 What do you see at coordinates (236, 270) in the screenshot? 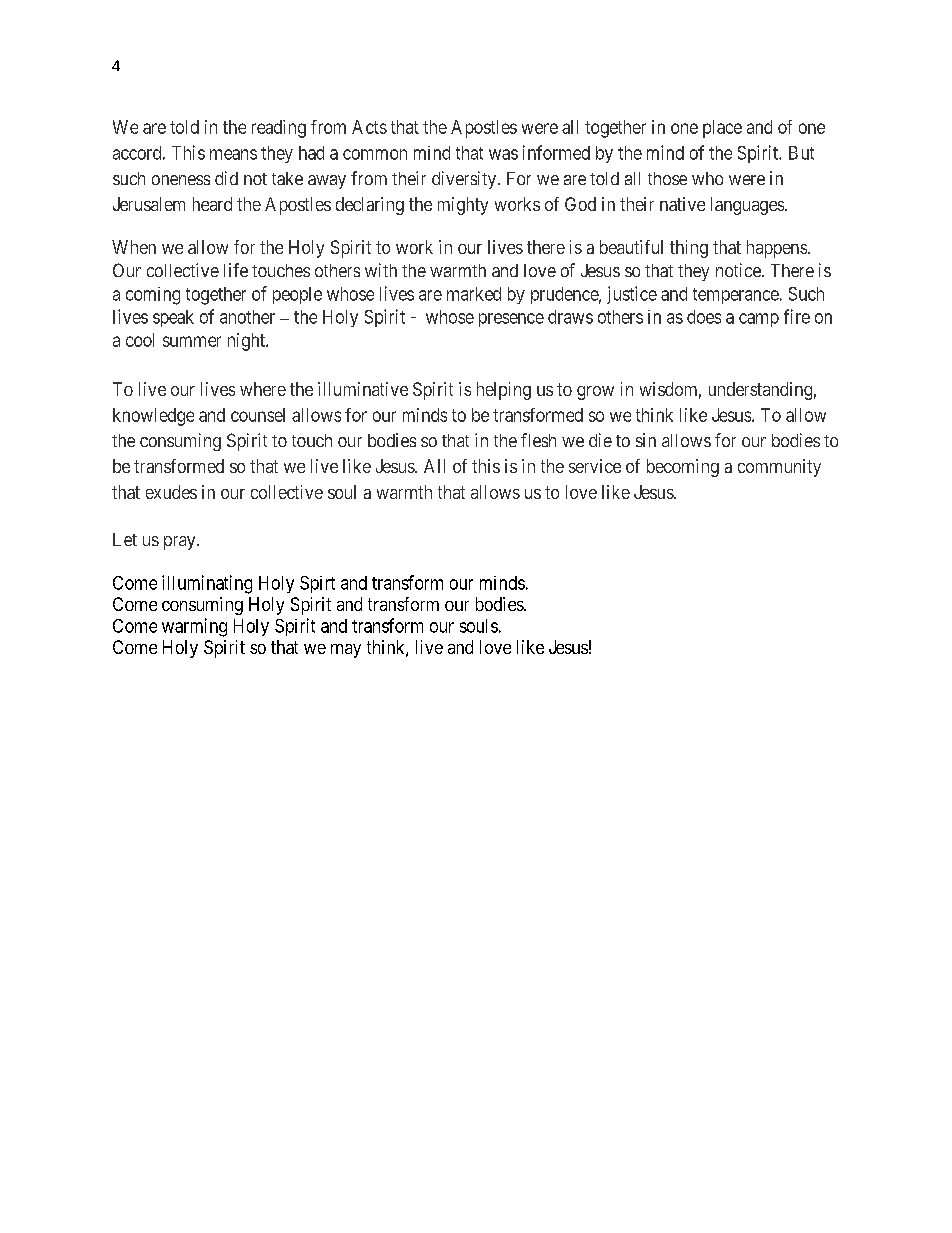
I see `life` at bounding box center [236, 270].
